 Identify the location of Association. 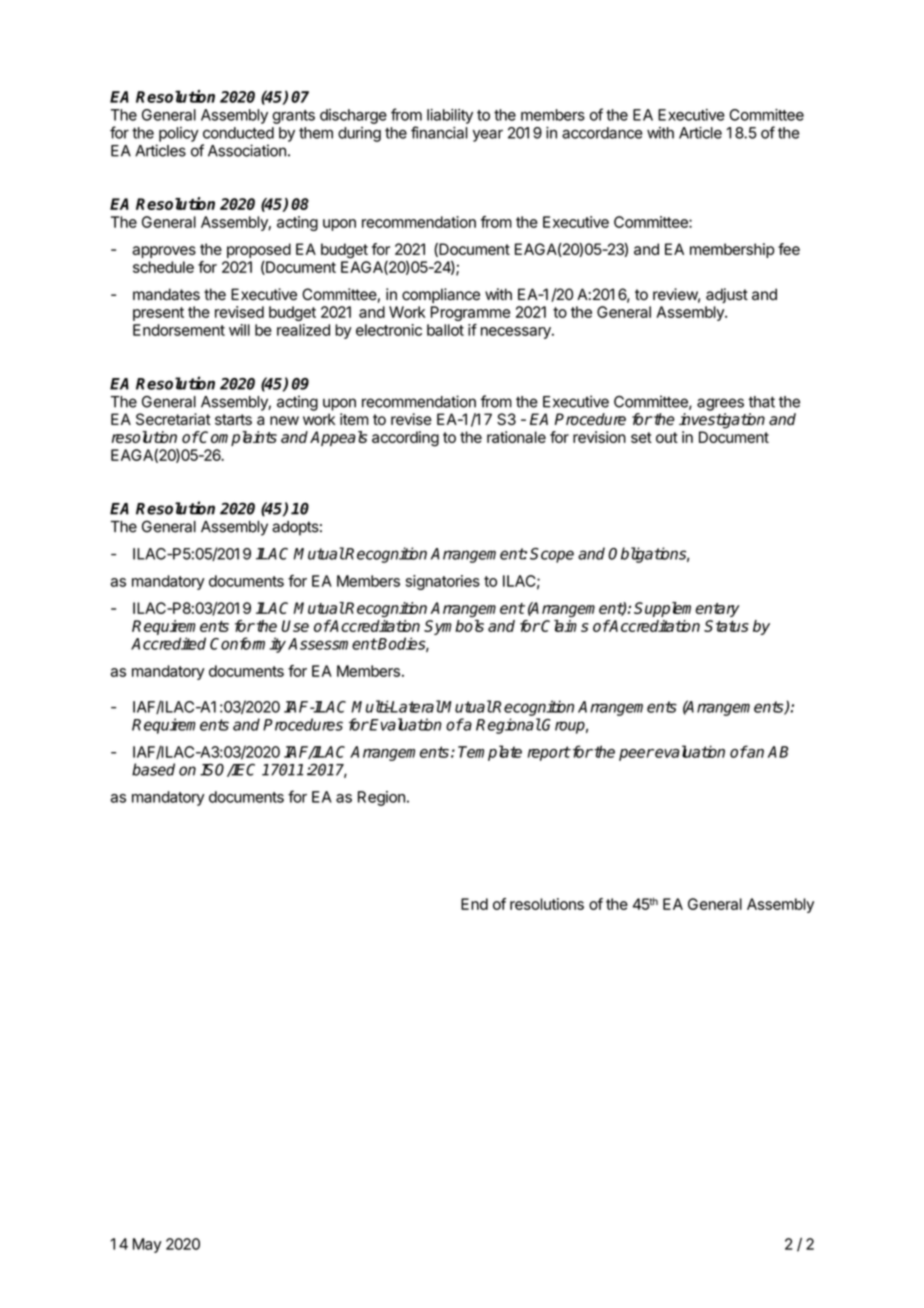
(247, 150).
